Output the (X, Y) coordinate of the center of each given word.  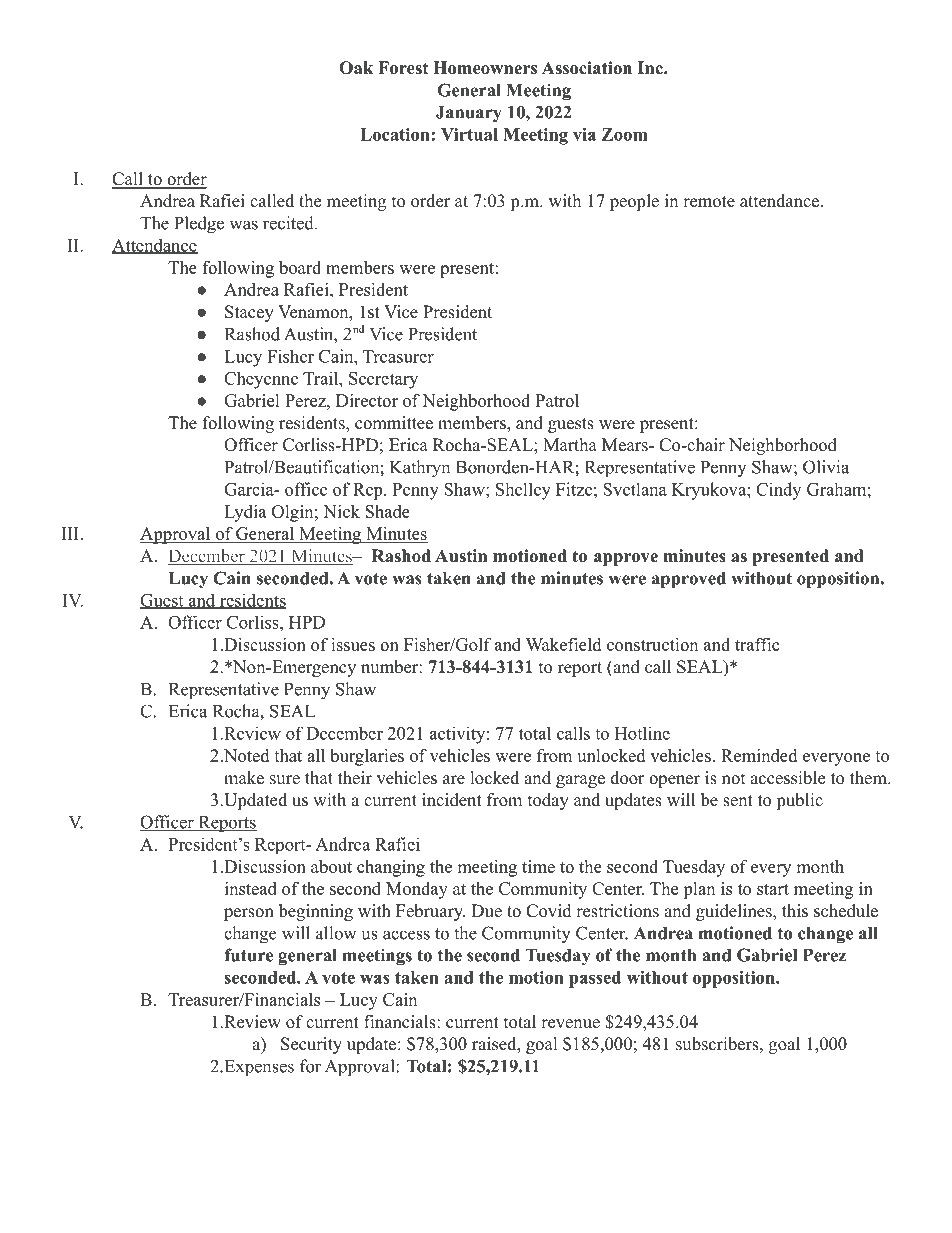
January (469, 114)
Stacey (249, 313)
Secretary (383, 380)
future (248, 955)
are (454, 780)
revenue (570, 1024)
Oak (356, 68)
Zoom (625, 134)
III (71, 533)
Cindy (778, 491)
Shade (387, 511)
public (799, 801)
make (244, 778)
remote (709, 202)
